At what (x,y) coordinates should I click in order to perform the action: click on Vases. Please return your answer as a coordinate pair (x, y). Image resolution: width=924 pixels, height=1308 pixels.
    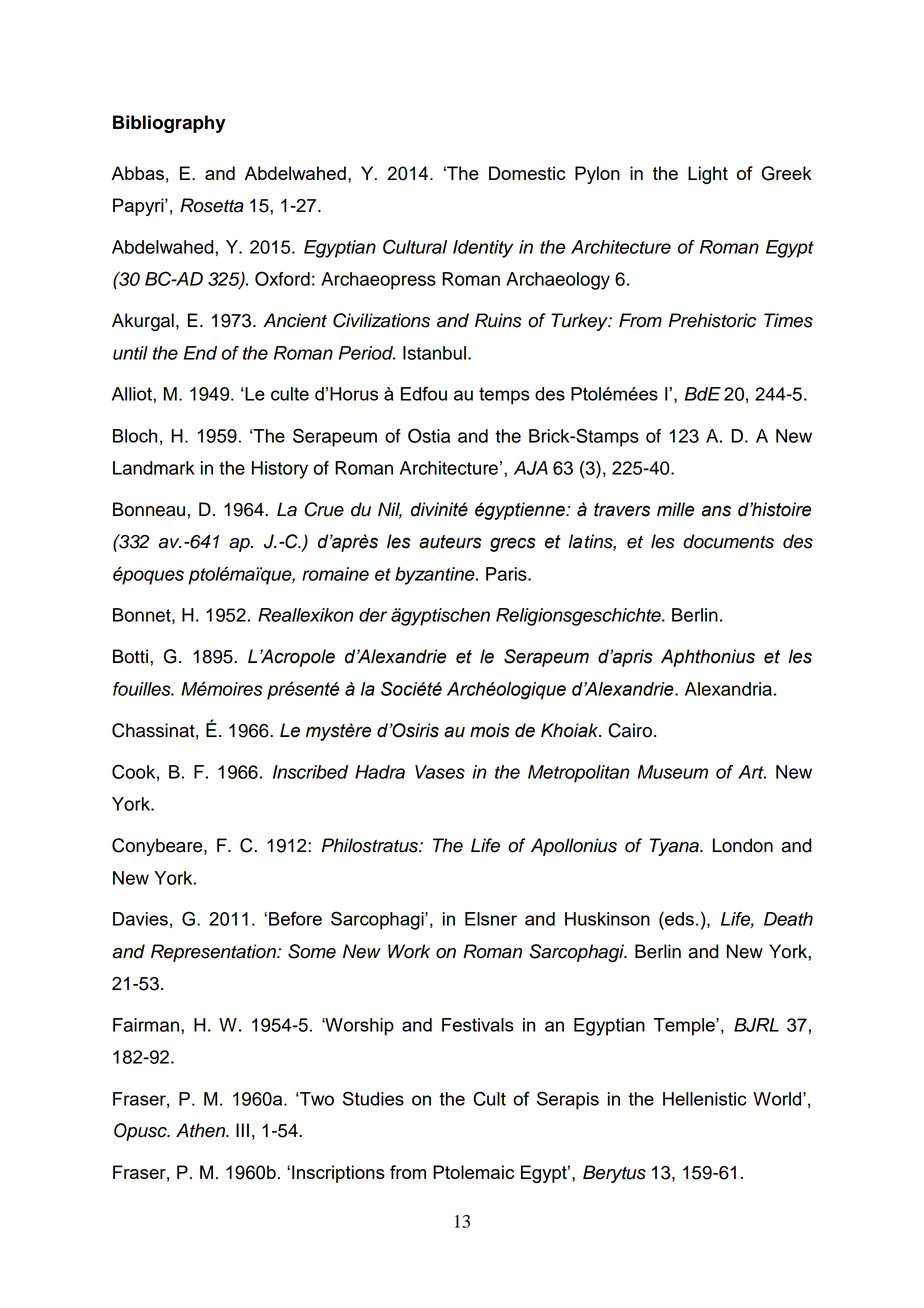
    Looking at the image, I should click on (440, 772).
